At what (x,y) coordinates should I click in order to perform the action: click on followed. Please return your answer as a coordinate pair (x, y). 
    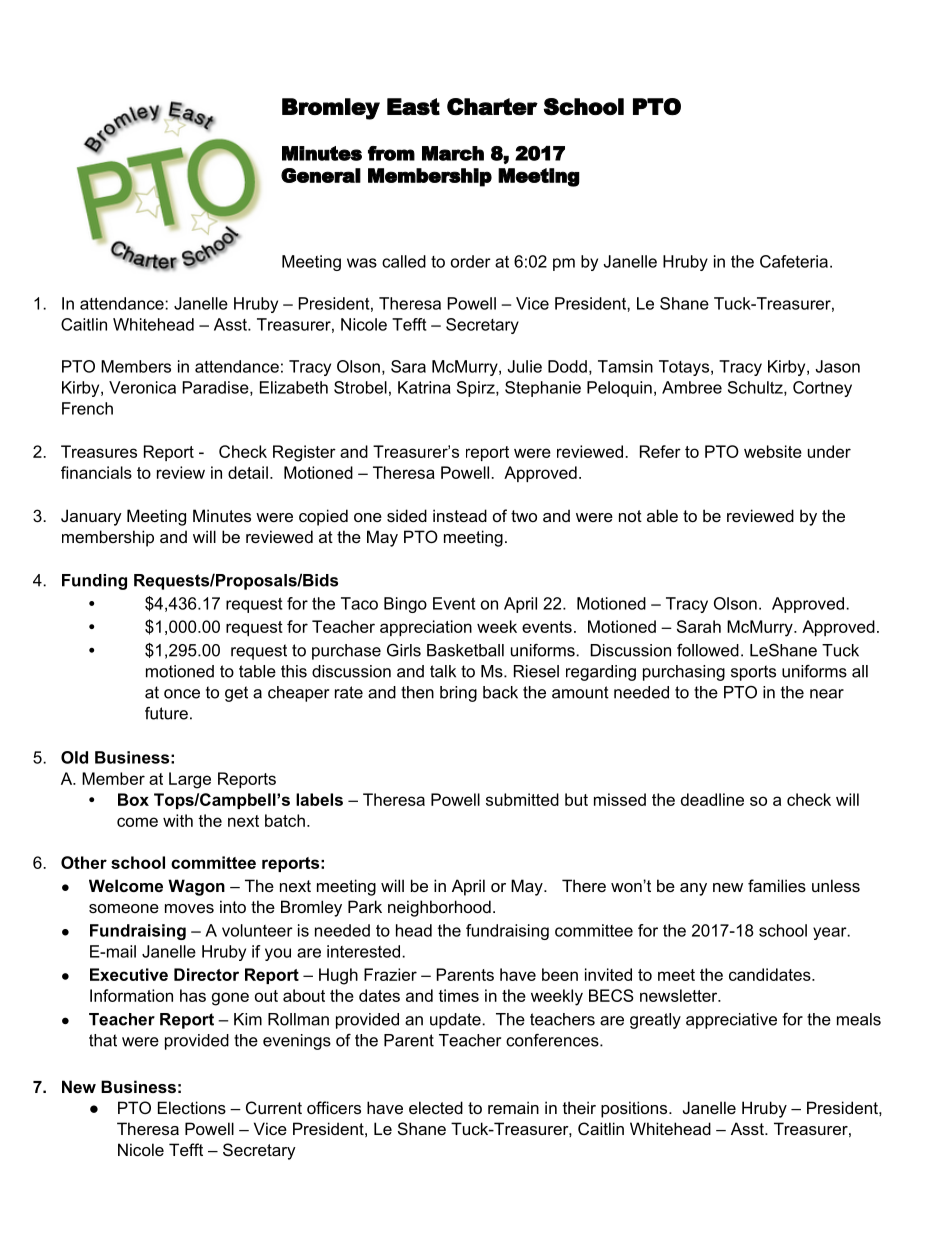
    Looking at the image, I should click on (708, 650).
